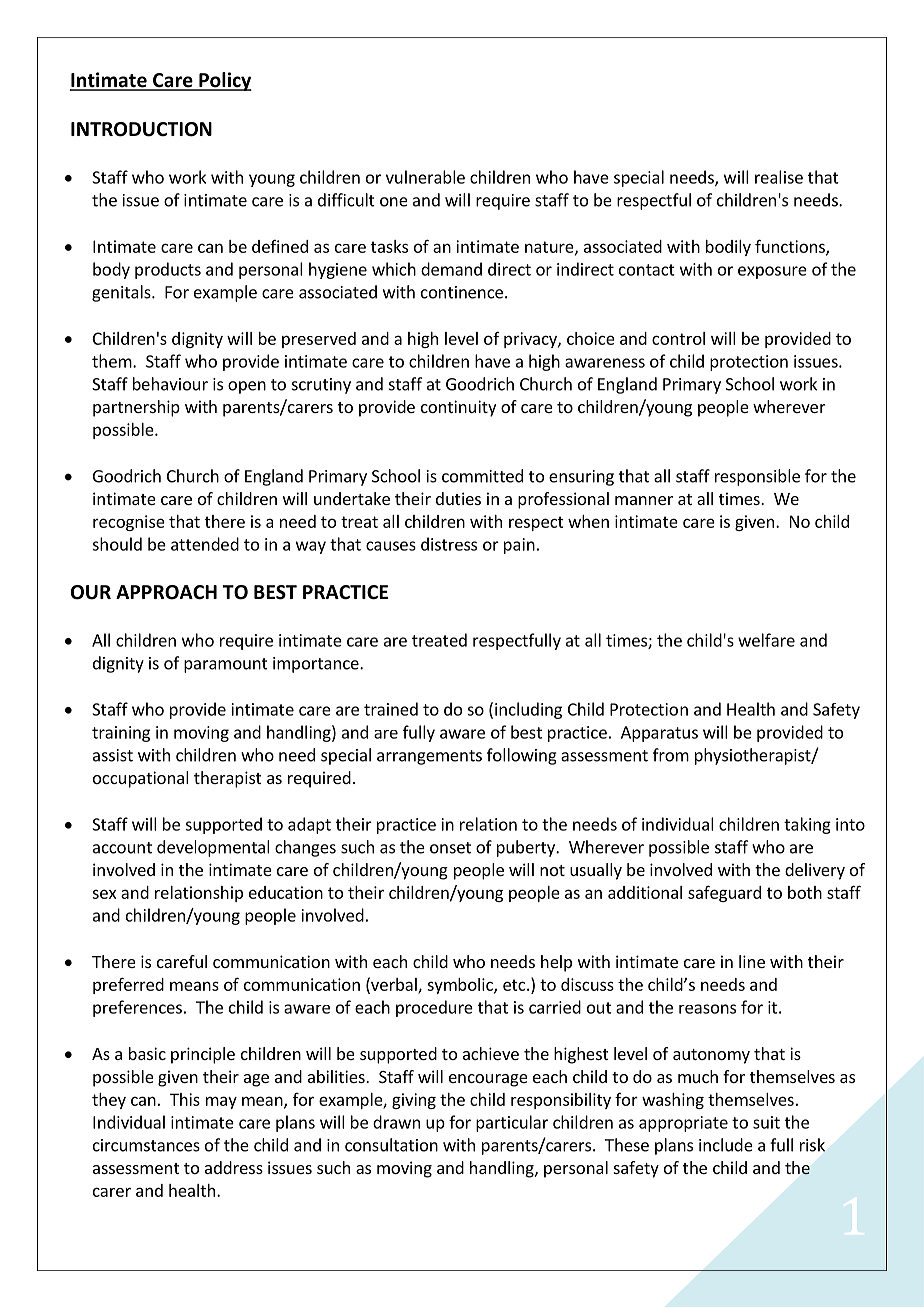  What do you see at coordinates (166, 592) in the screenshot?
I see `APPROACH` at bounding box center [166, 592].
